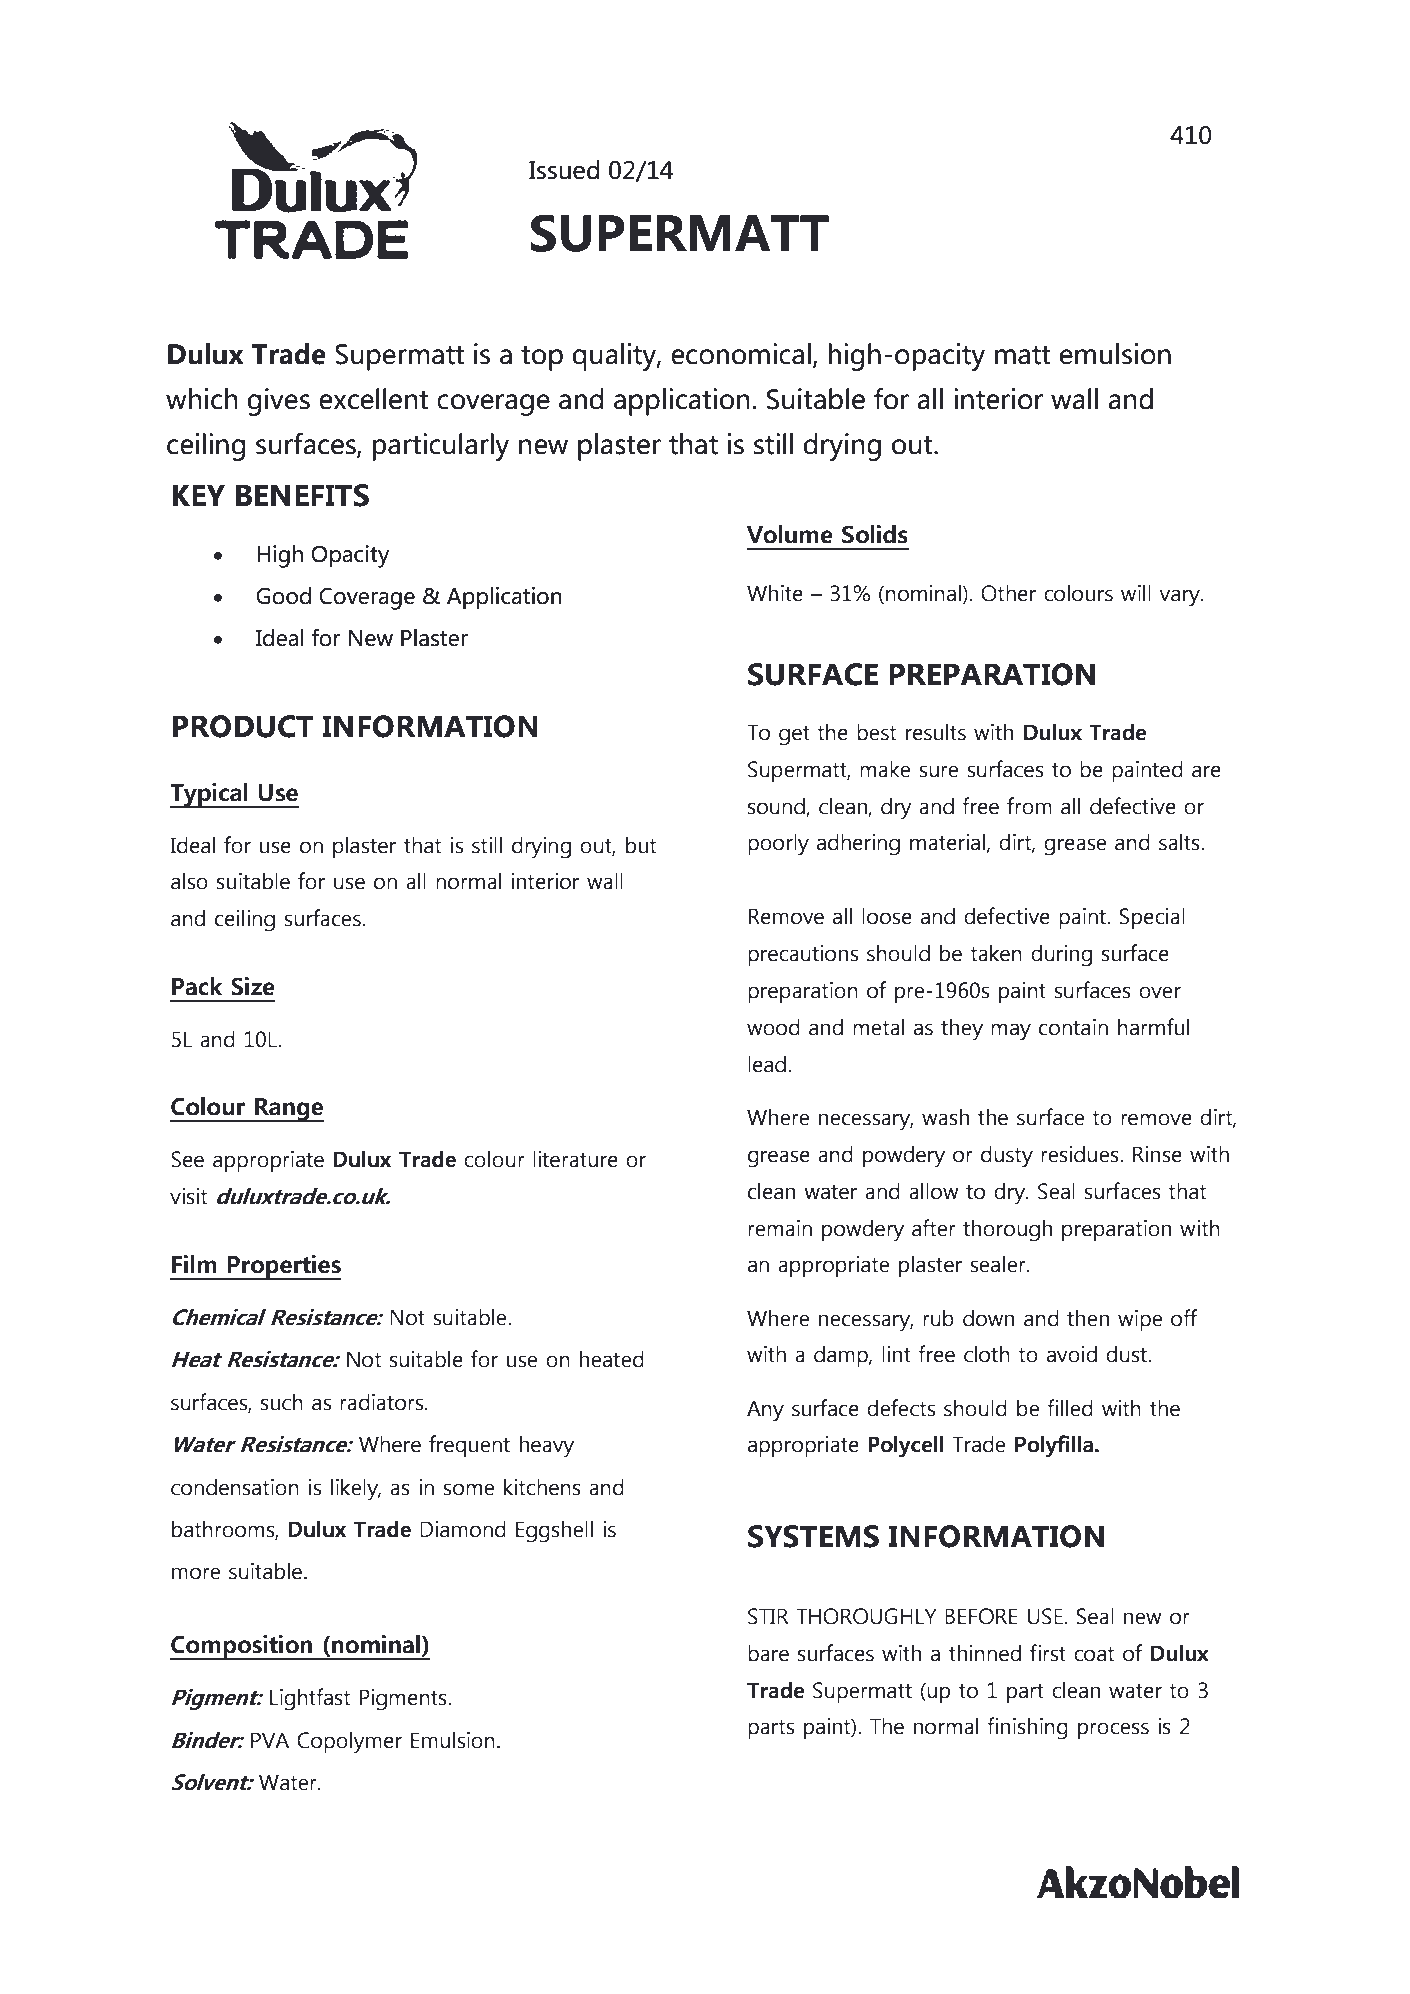 The image size is (1410, 1994). What do you see at coordinates (803, 955) in the page?
I see `precautions` at bounding box center [803, 955].
